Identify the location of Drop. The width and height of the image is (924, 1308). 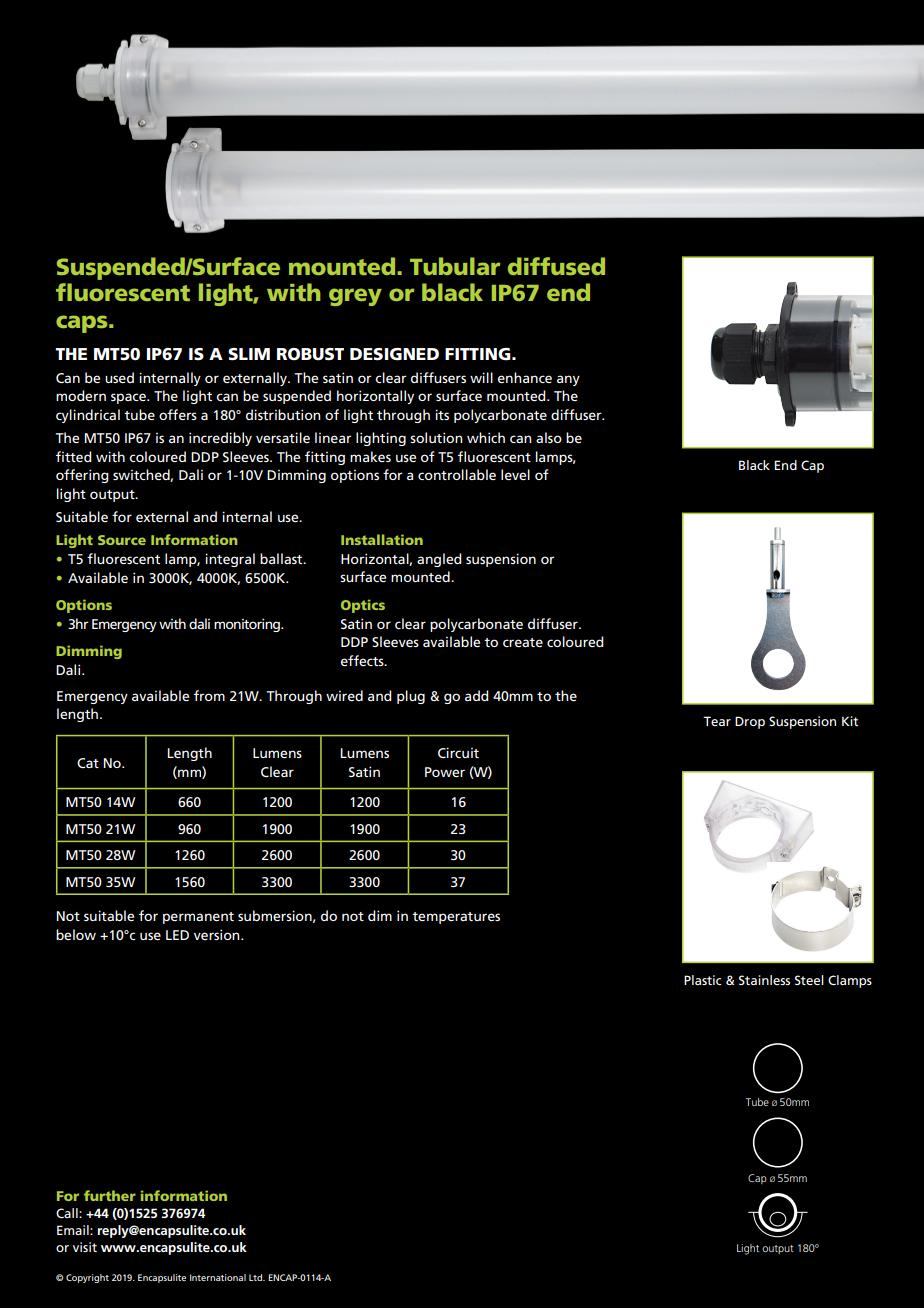
(750, 722).
